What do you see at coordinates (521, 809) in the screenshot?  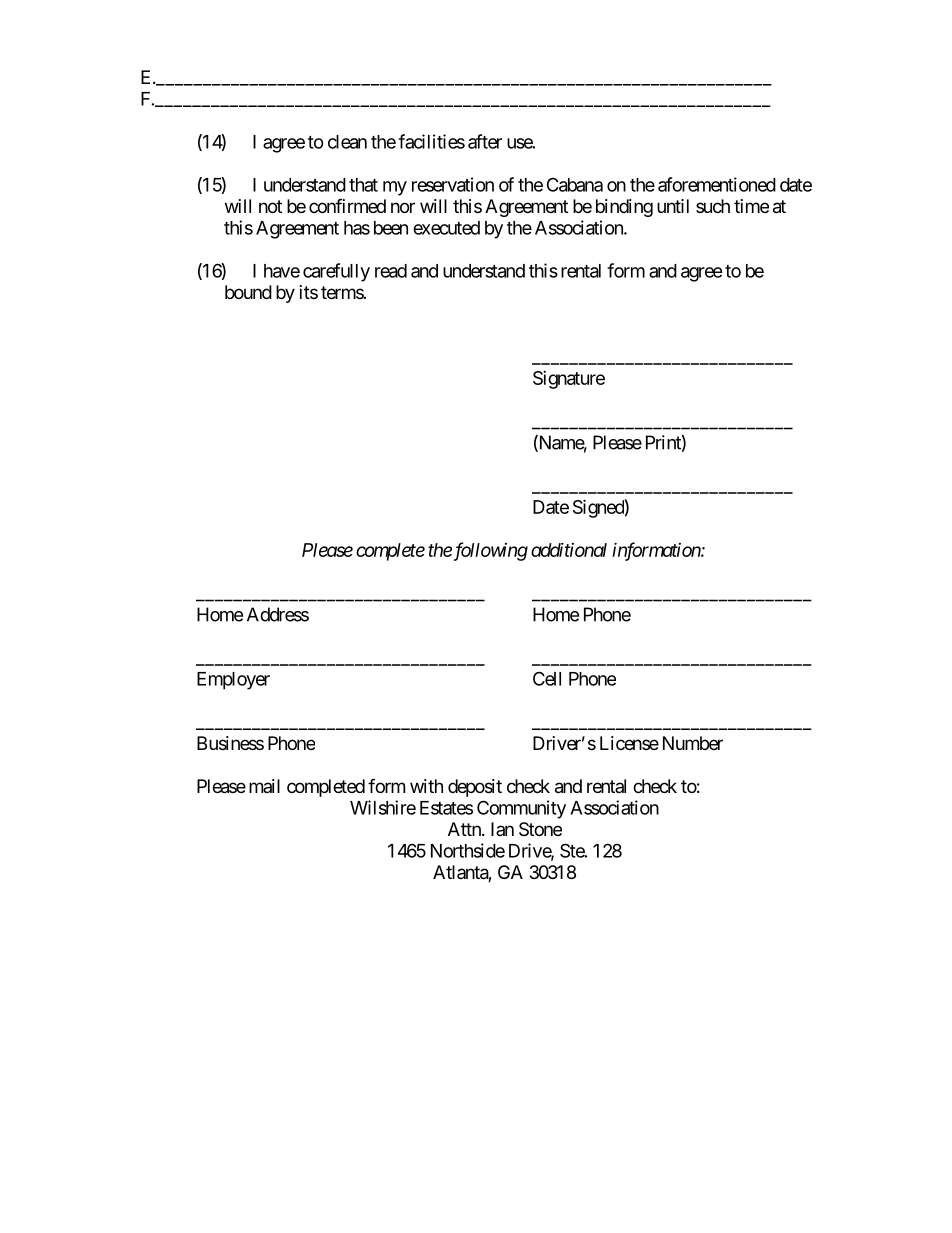 I see `Community` at bounding box center [521, 809].
